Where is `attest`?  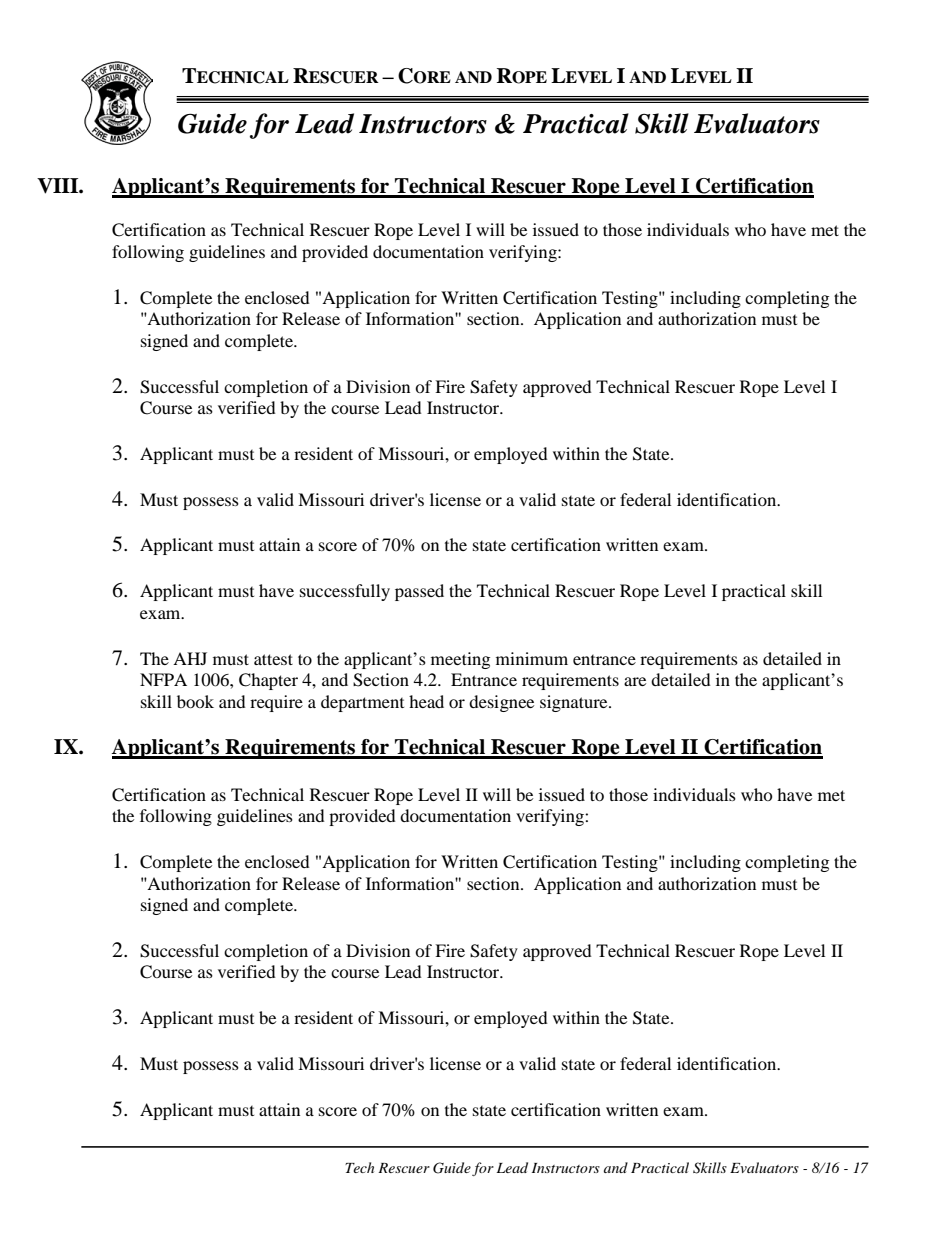
attest is located at coordinates (273, 659).
